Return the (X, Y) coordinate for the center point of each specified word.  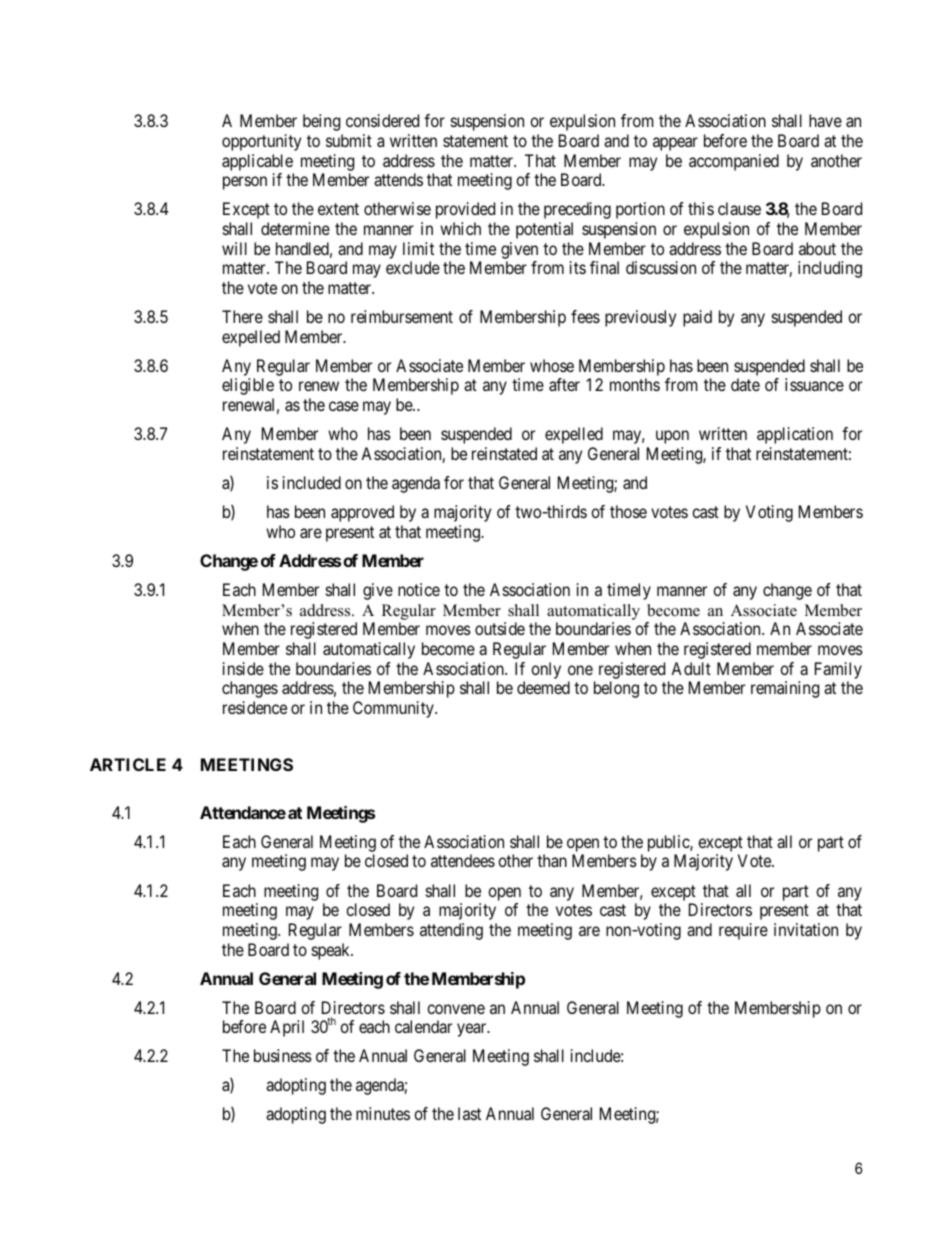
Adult (691, 668)
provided (465, 210)
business (283, 1055)
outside (500, 628)
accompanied (734, 162)
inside (243, 668)
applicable (257, 162)
